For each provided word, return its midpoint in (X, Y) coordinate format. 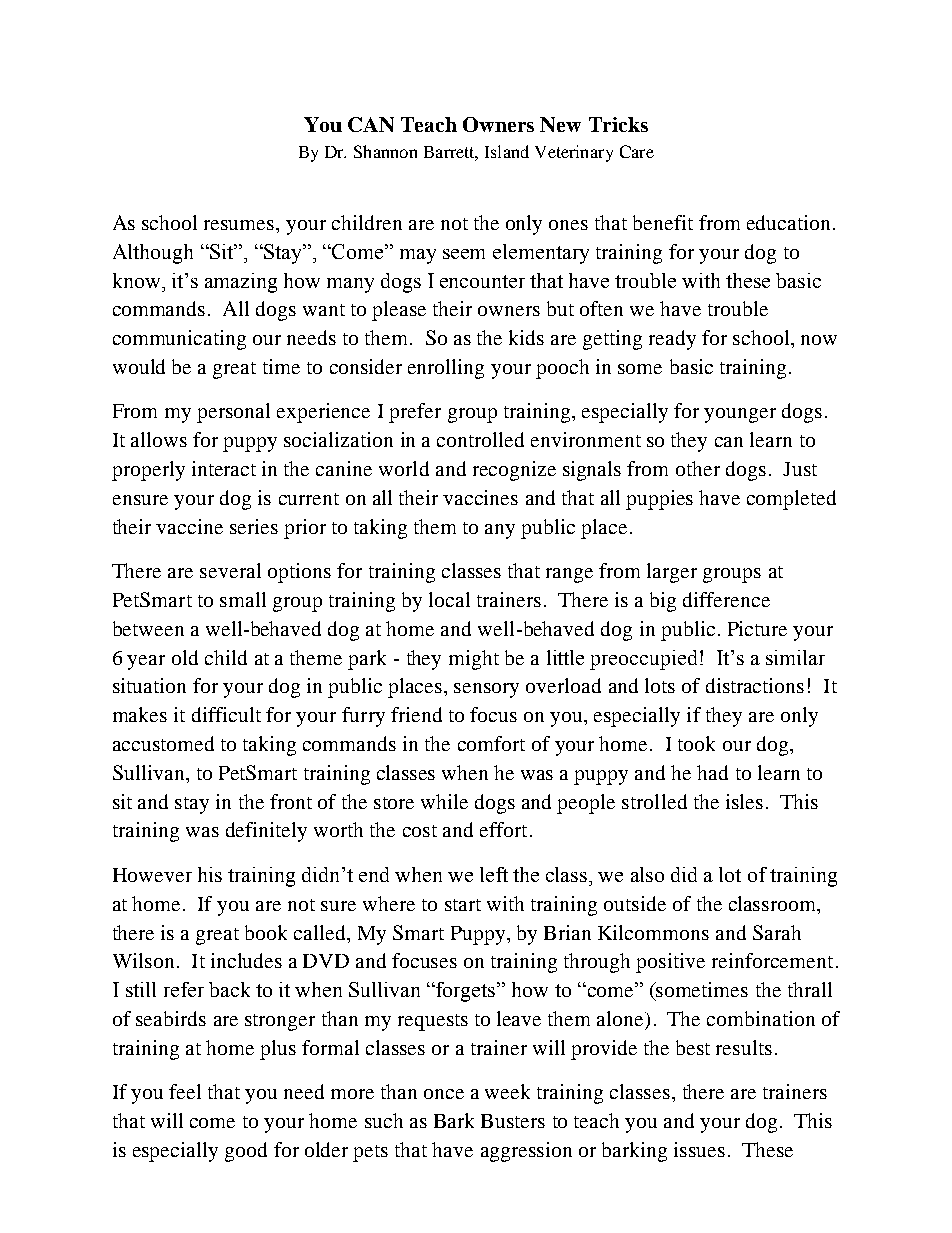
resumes (240, 225)
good (246, 1152)
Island (507, 151)
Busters (513, 1121)
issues (699, 1149)
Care (637, 151)
